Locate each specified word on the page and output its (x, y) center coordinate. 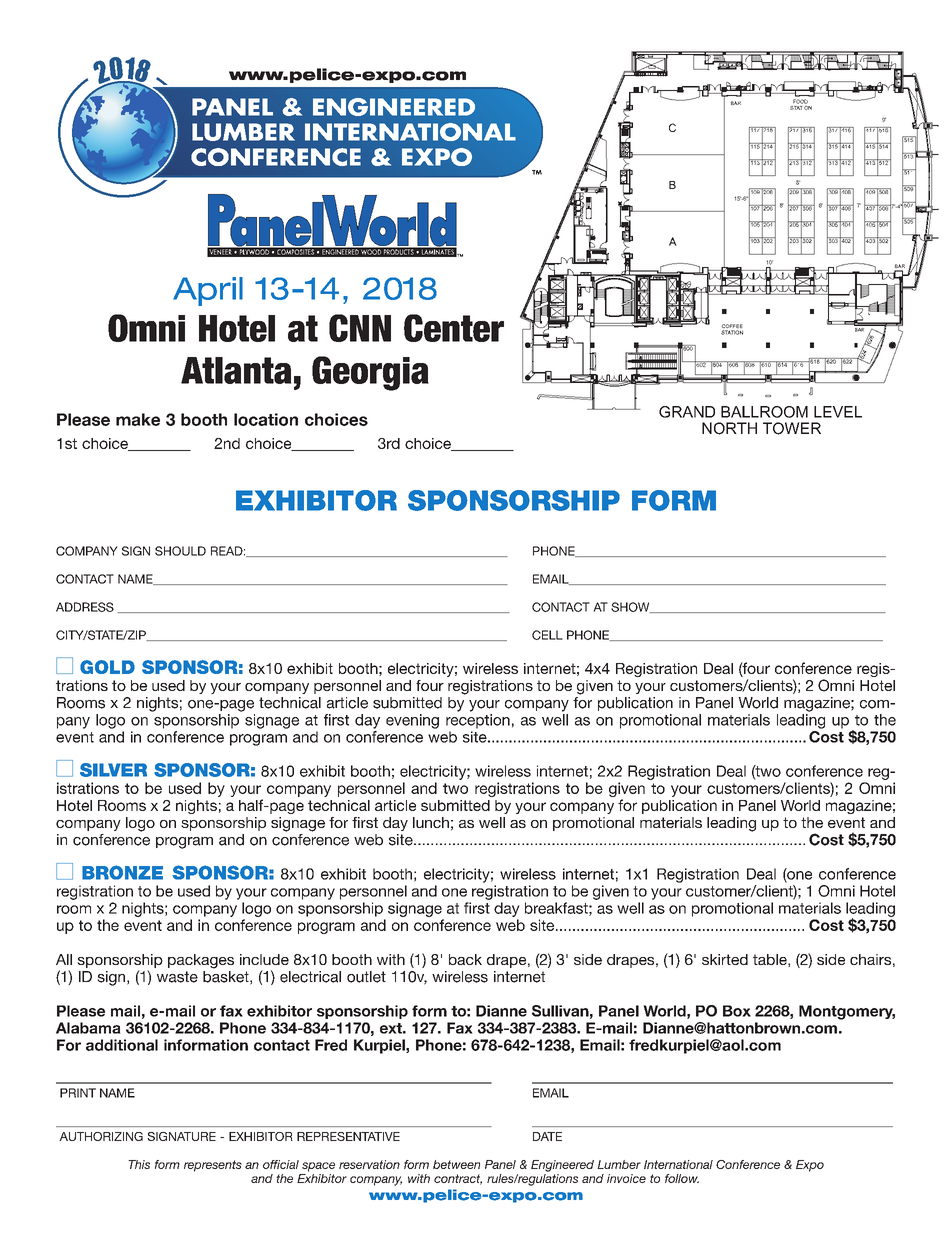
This (139, 1164)
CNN (360, 328)
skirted (725, 959)
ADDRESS (85, 607)
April (208, 291)
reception (478, 721)
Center (454, 328)
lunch (431, 822)
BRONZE (122, 872)
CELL (547, 635)
